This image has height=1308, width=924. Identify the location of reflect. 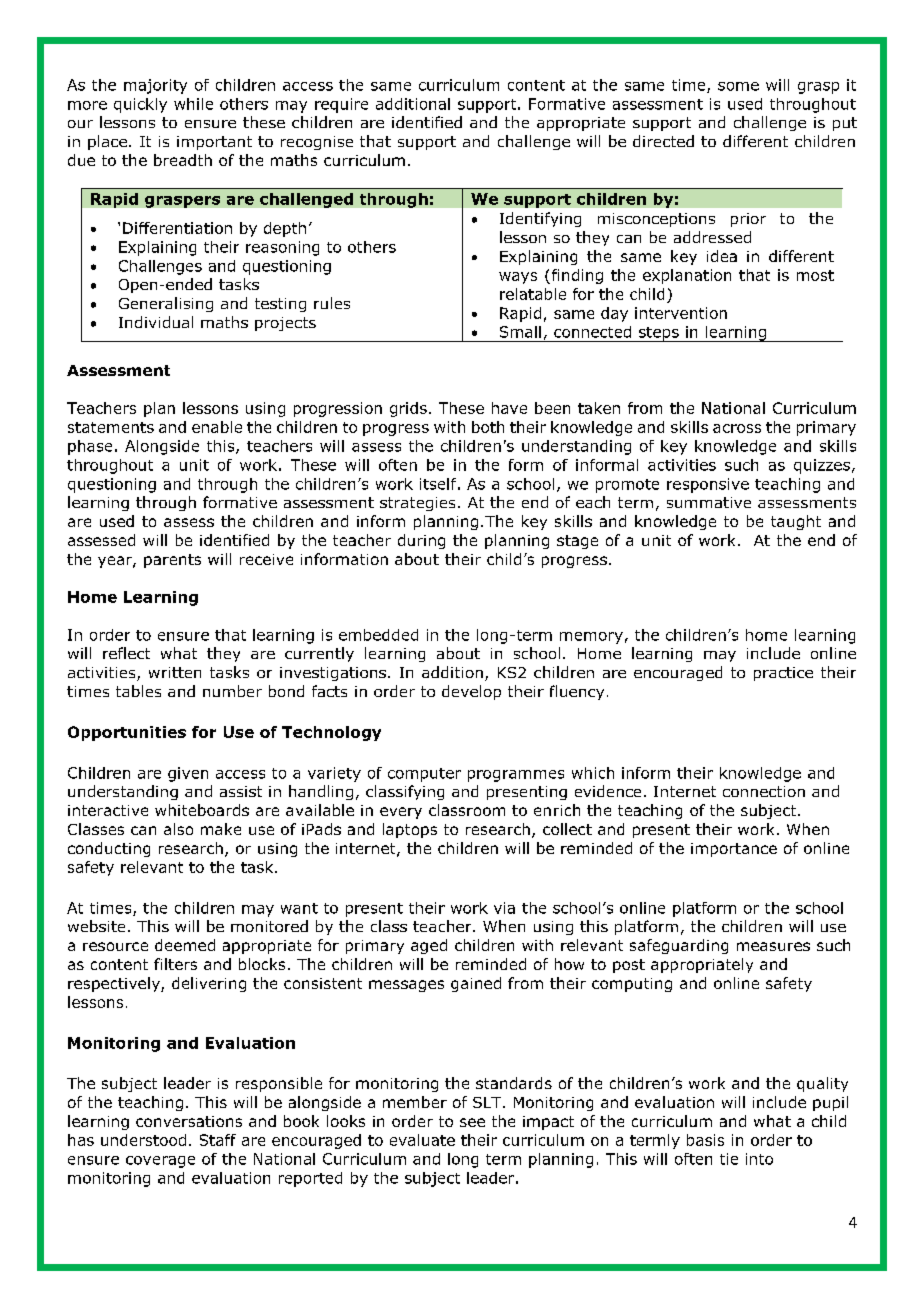
(126, 653).
